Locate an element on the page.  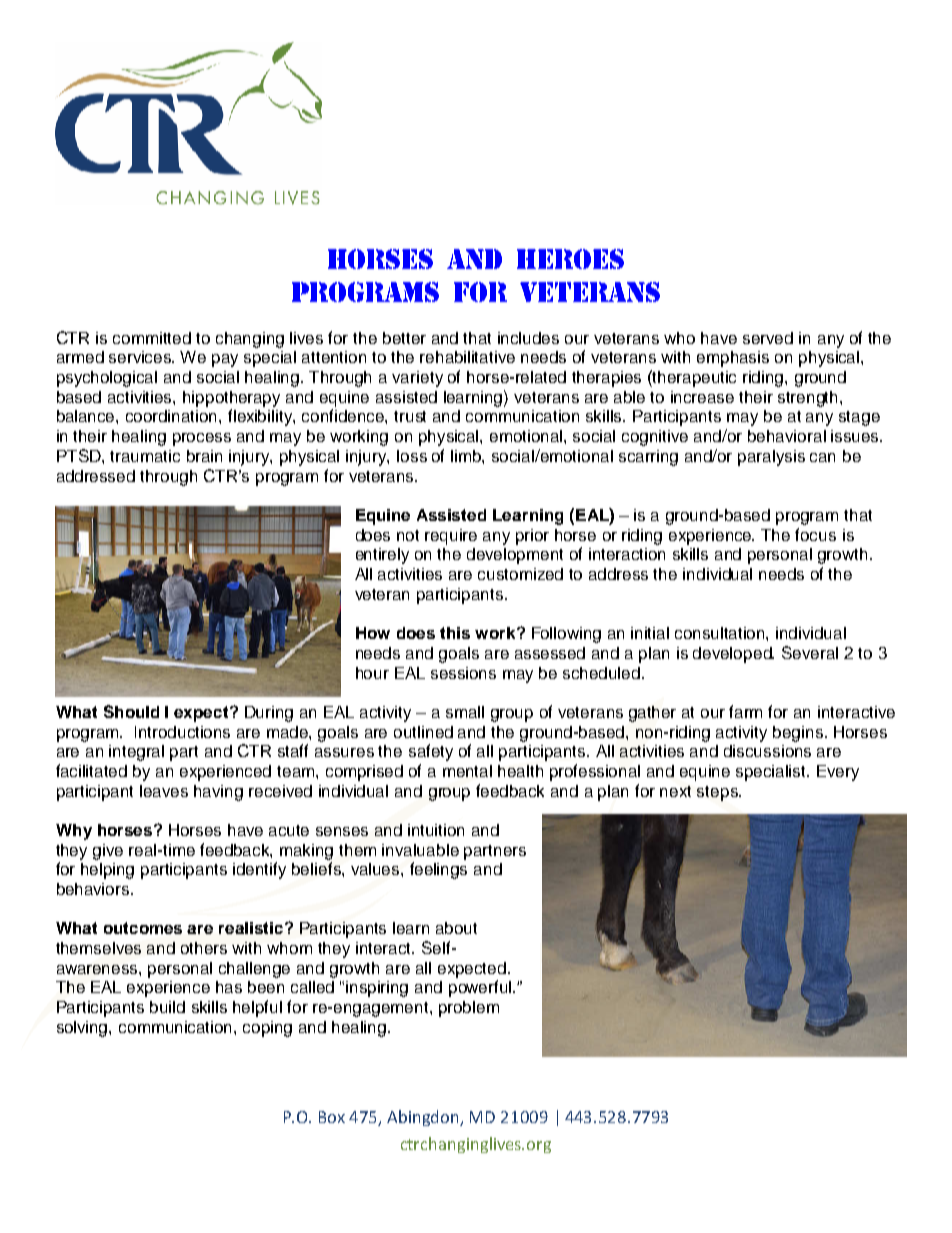
helping is located at coordinates (107, 871).
